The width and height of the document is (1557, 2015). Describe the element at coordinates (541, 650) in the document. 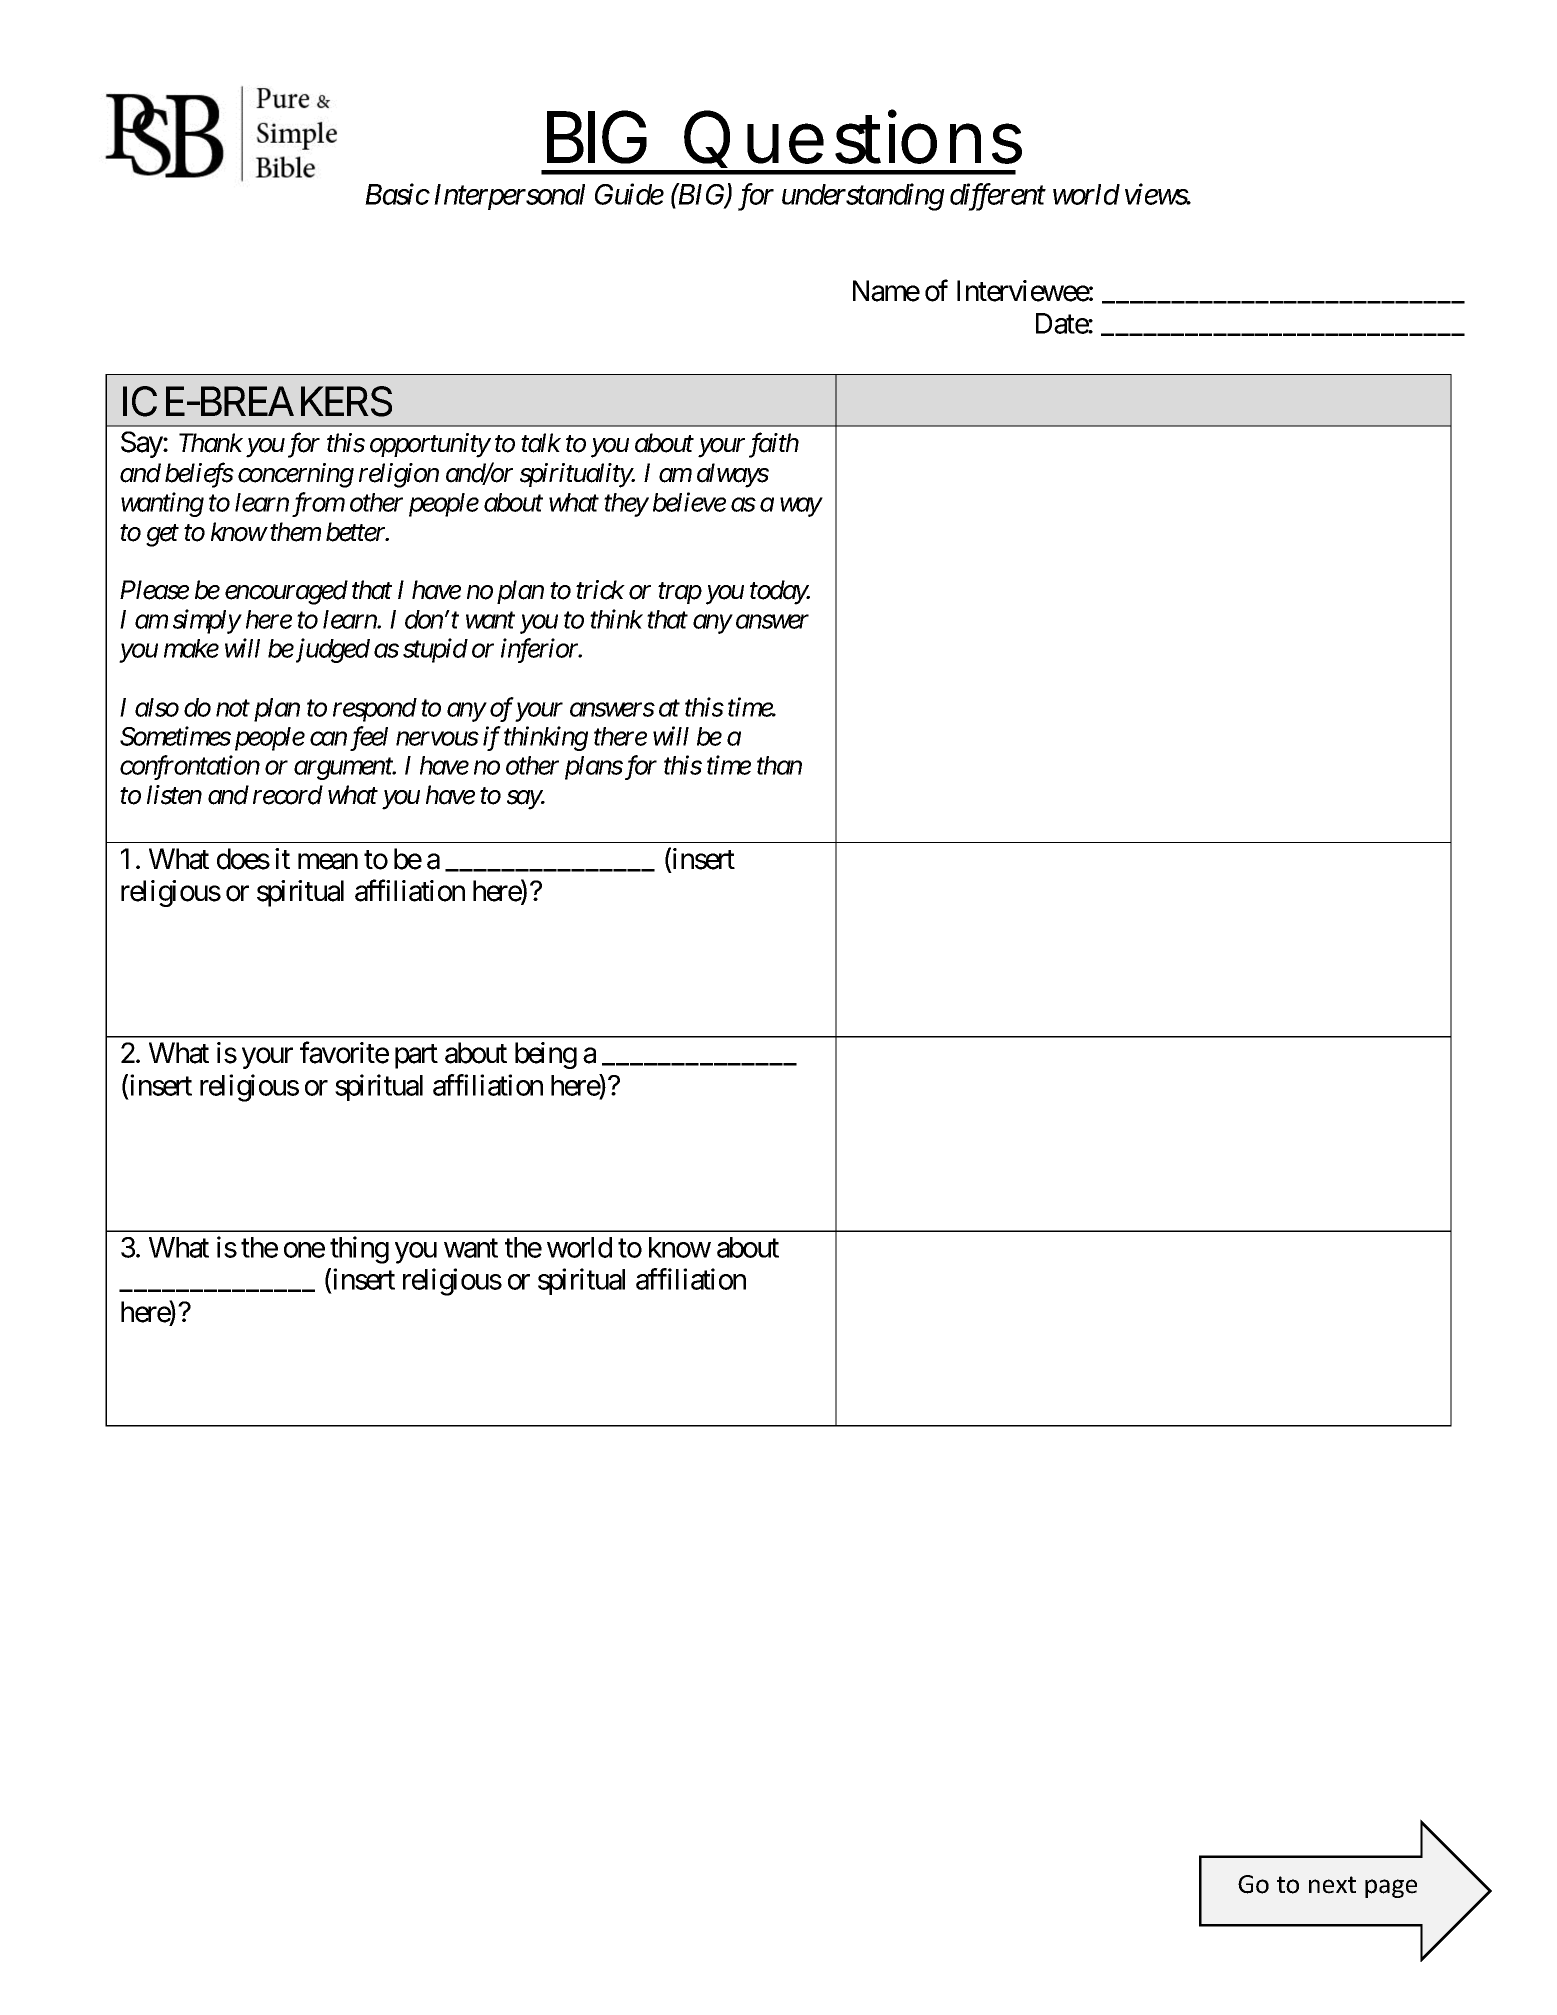

I see `inferior` at that location.
